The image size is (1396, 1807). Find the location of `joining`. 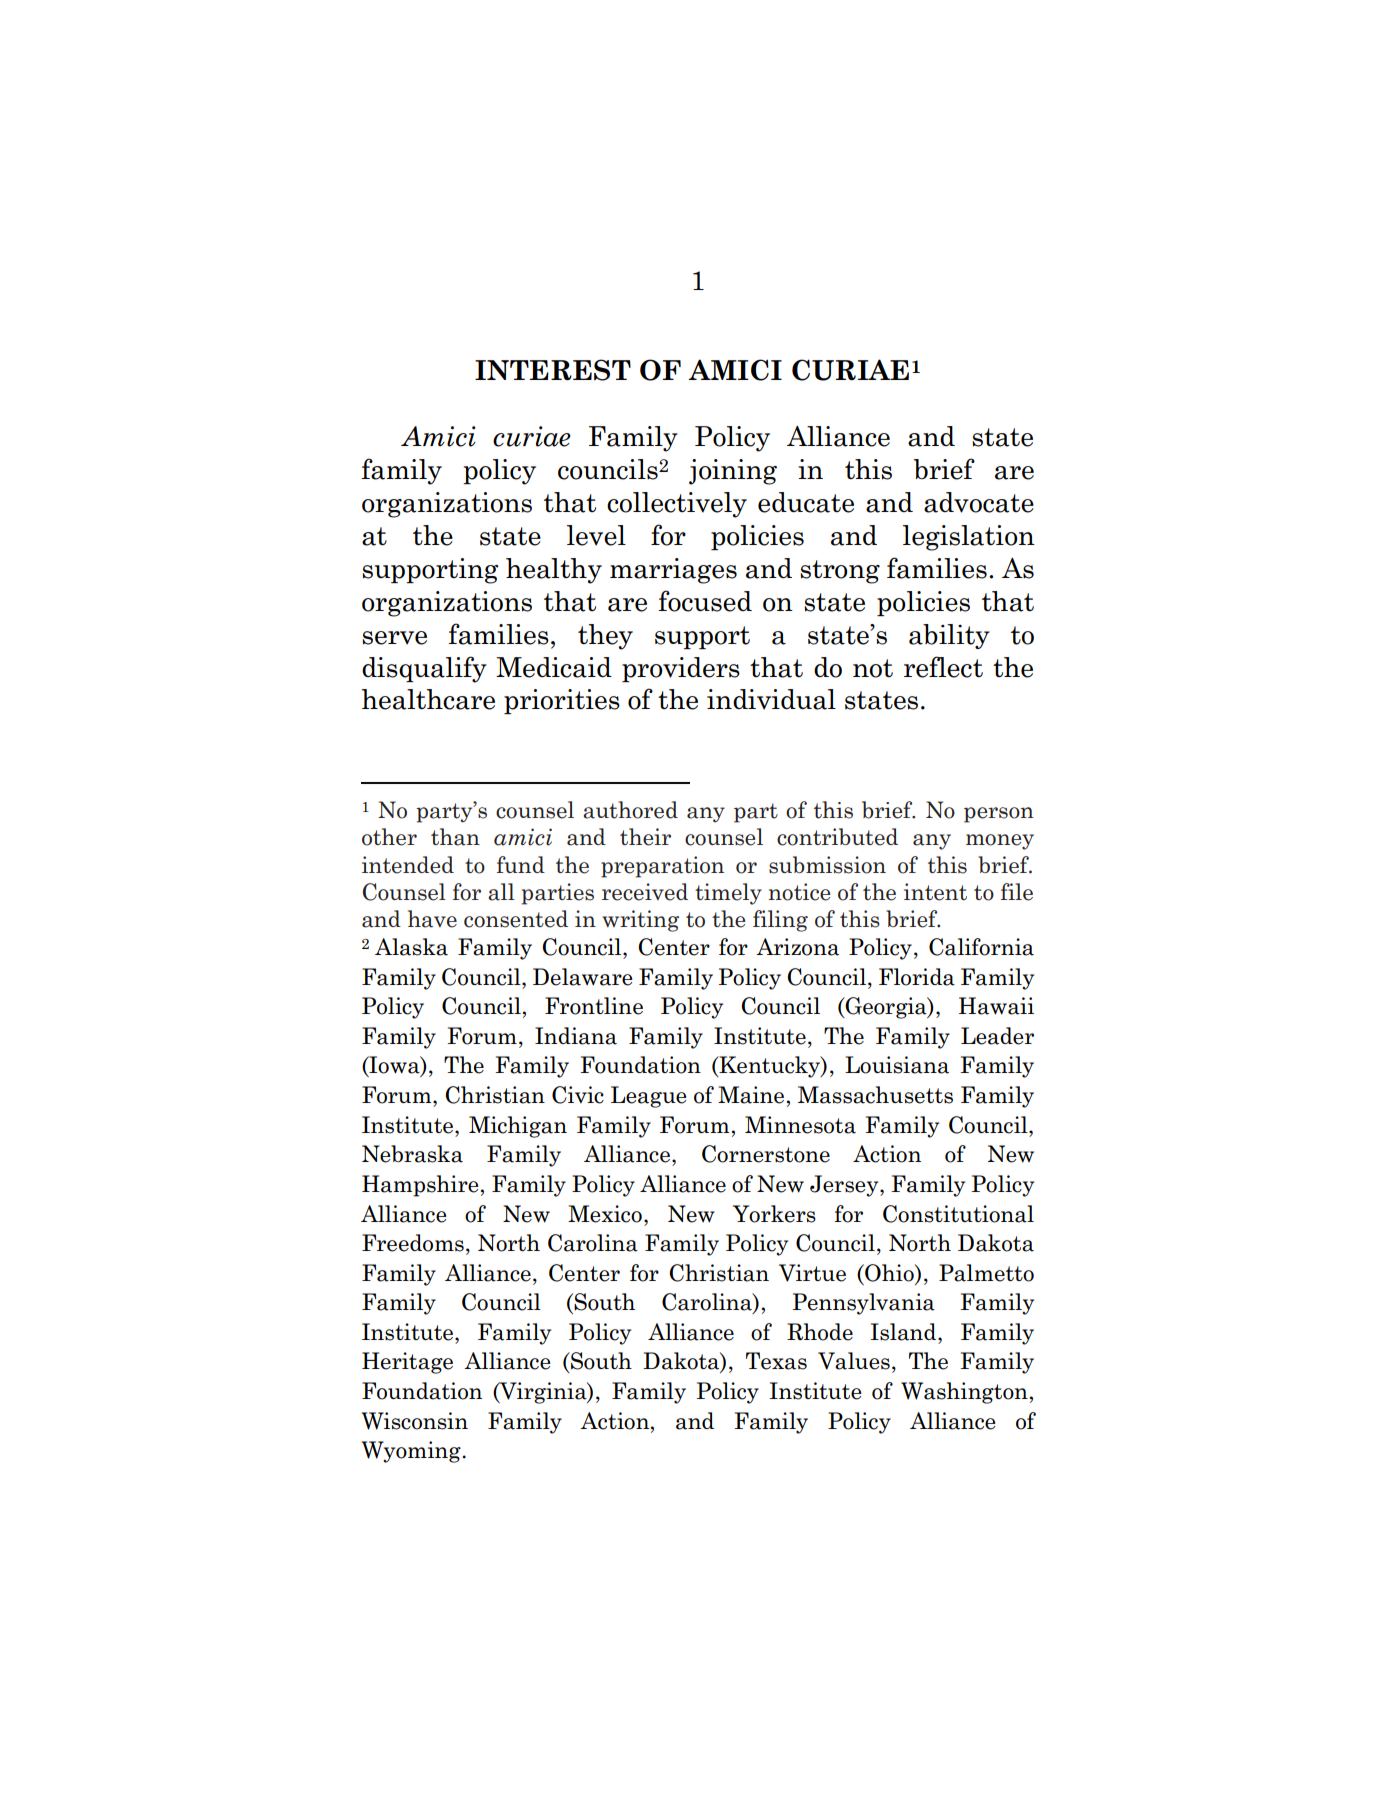

joining is located at coordinates (733, 472).
